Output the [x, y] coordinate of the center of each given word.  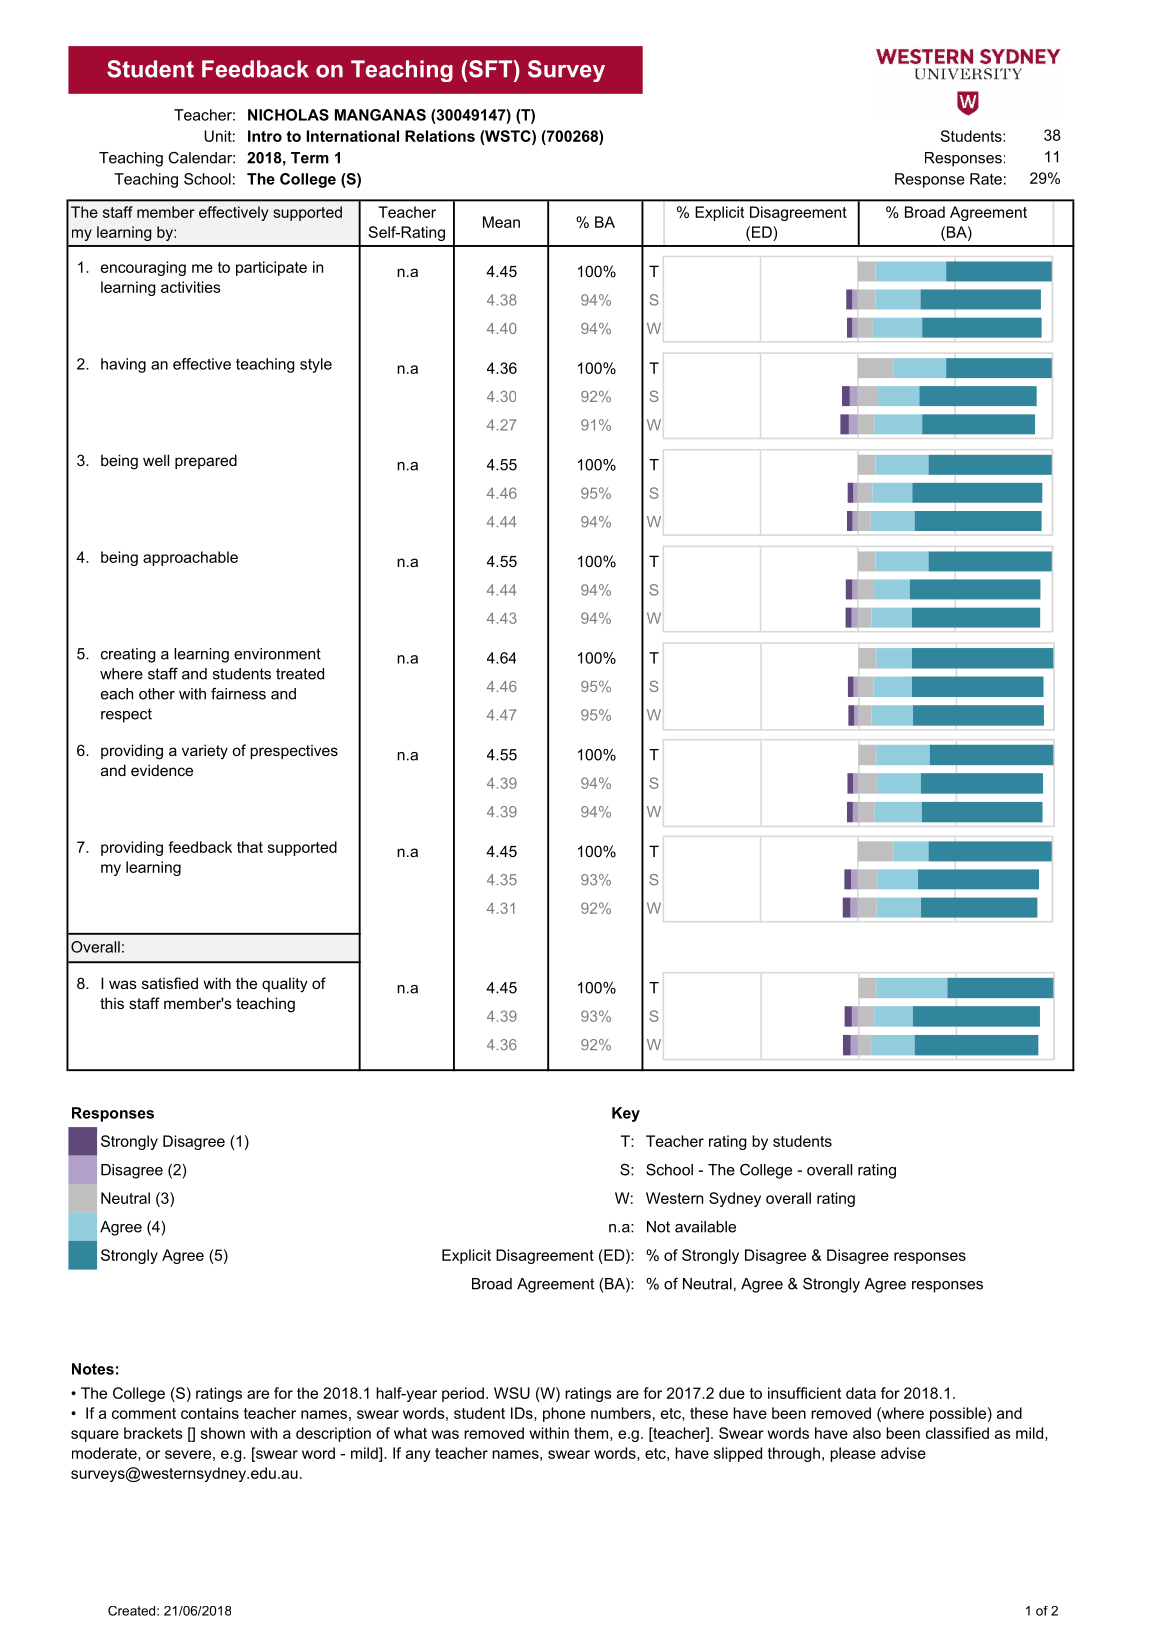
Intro [265, 136]
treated [300, 674]
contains [210, 1413]
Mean [501, 222]
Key [626, 1114]
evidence [162, 770]
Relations [440, 136]
